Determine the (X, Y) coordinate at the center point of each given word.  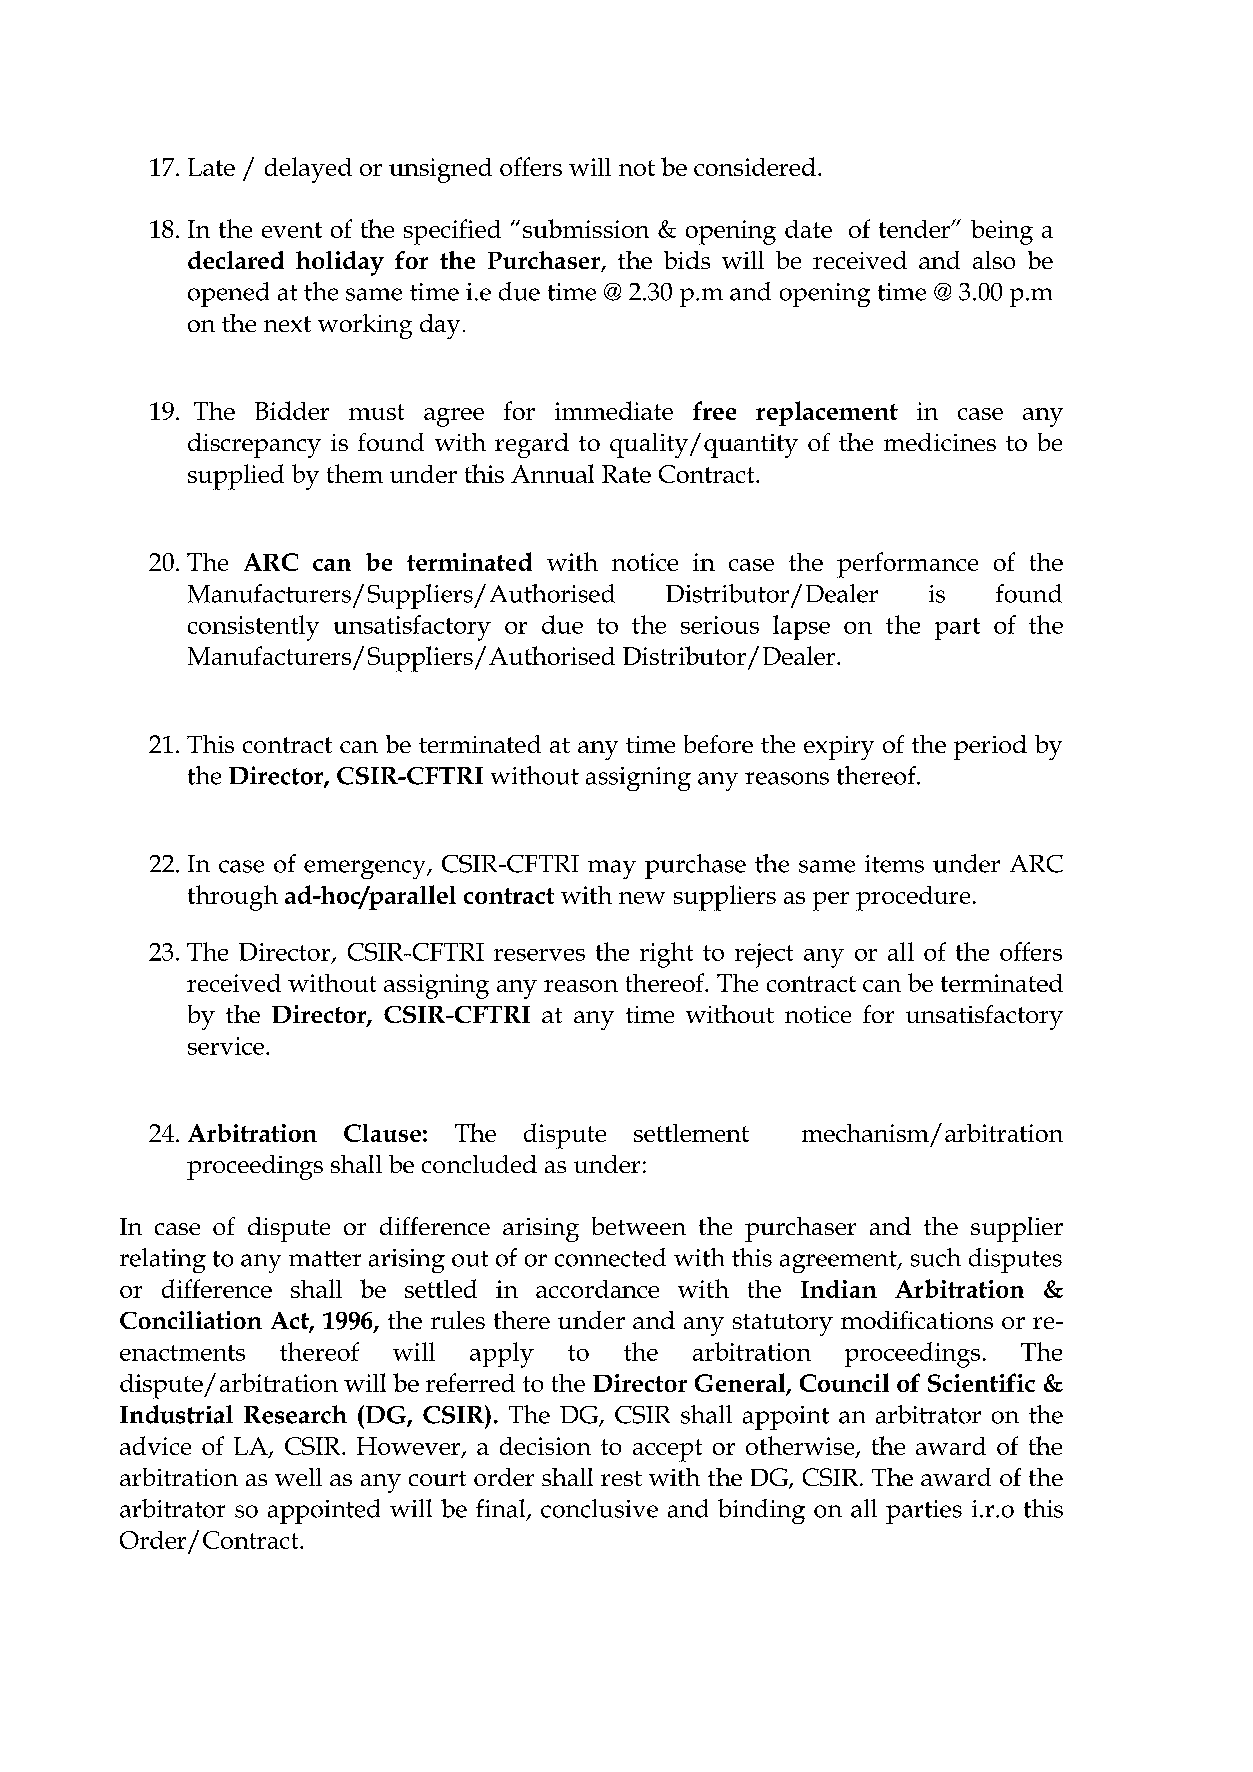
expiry (839, 748)
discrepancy (254, 445)
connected (610, 1257)
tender (915, 229)
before (718, 744)
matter (325, 1259)
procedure (913, 898)
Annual (552, 473)
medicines (940, 442)
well (298, 1477)
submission (586, 228)
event (292, 230)
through (233, 898)
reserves (539, 955)
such (936, 1257)
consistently (253, 628)
